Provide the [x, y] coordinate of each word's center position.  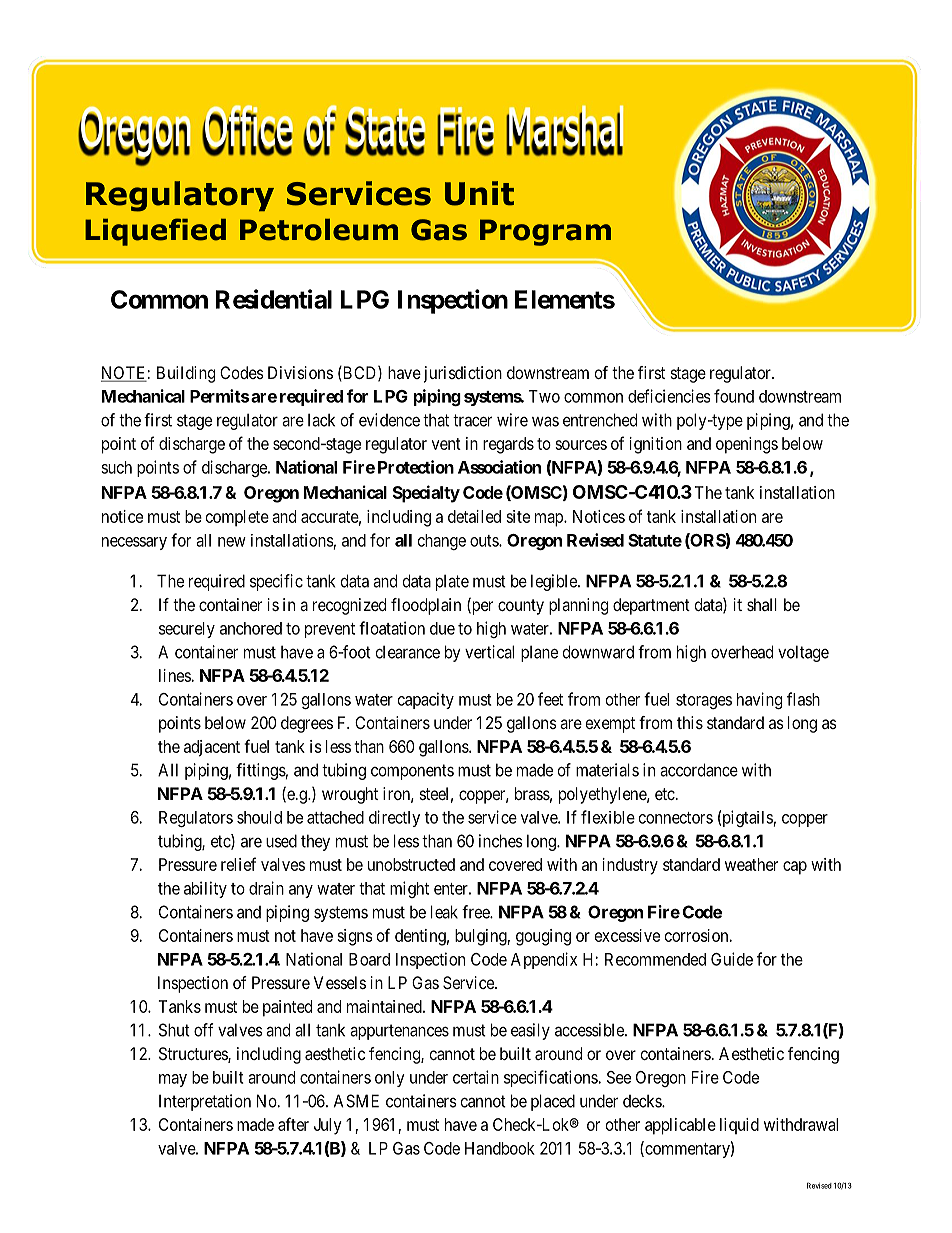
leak [444, 912]
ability [205, 889]
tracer [472, 420]
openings [747, 445]
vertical [489, 652]
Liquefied [155, 232]
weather [751, 864]
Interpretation [205, 1102]
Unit [479, 193]
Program [545, 232]
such [116, 467]
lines [175, 675]
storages [704, 701]
